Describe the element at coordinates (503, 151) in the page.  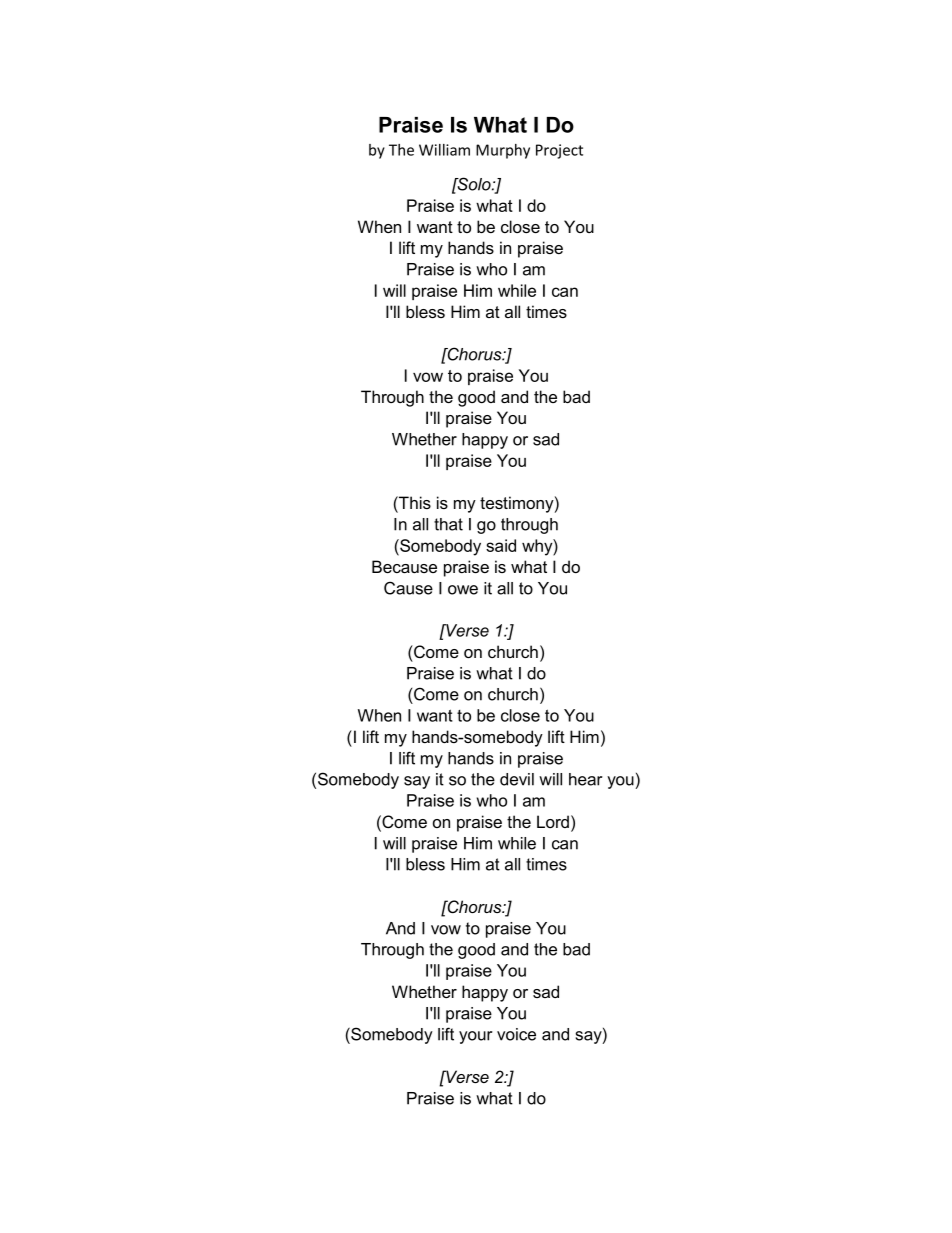
I see `Murphy` at that location.
